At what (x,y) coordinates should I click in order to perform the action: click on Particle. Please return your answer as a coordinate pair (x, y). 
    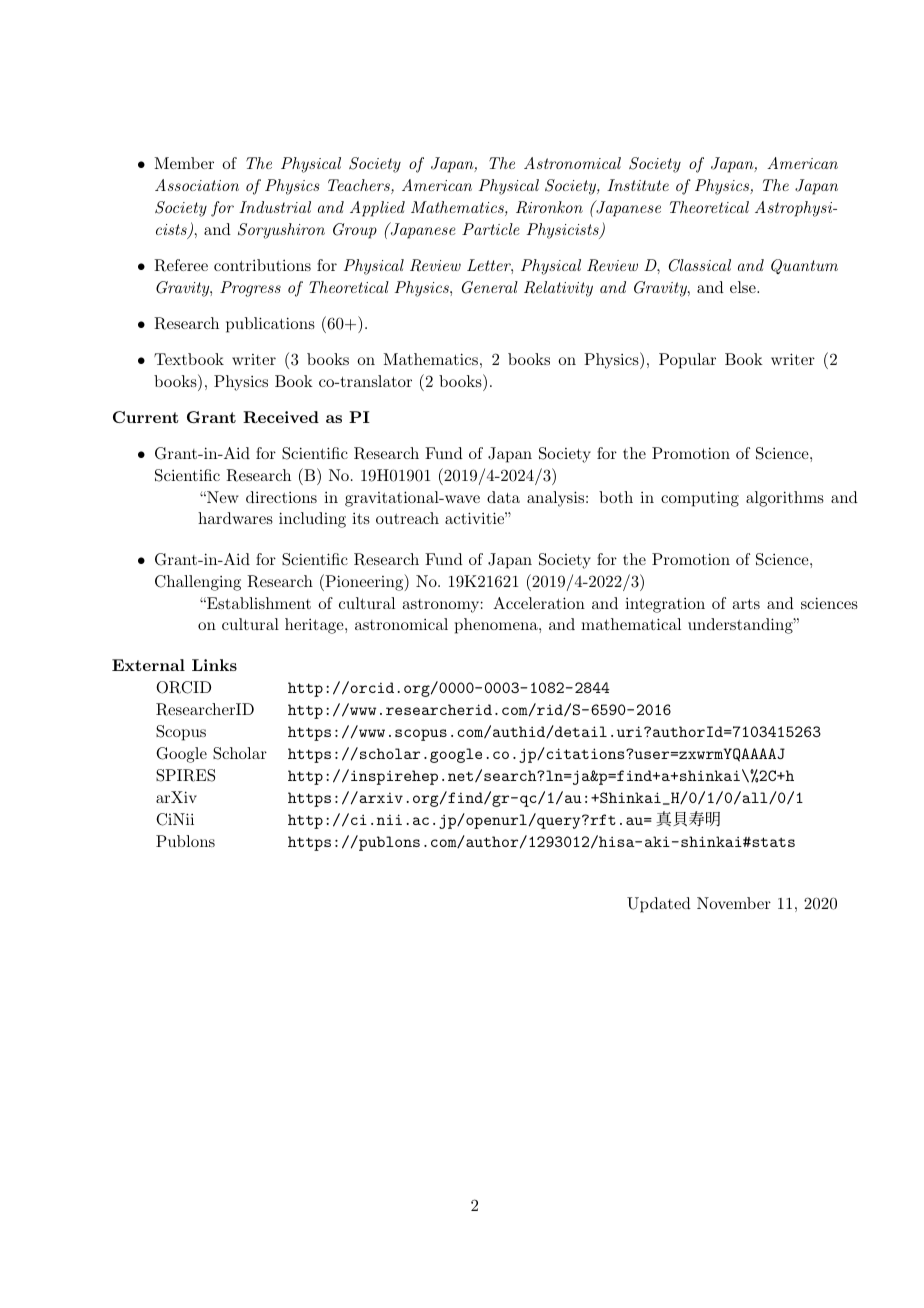
    Looking at the image, I should click on (491, 229).
